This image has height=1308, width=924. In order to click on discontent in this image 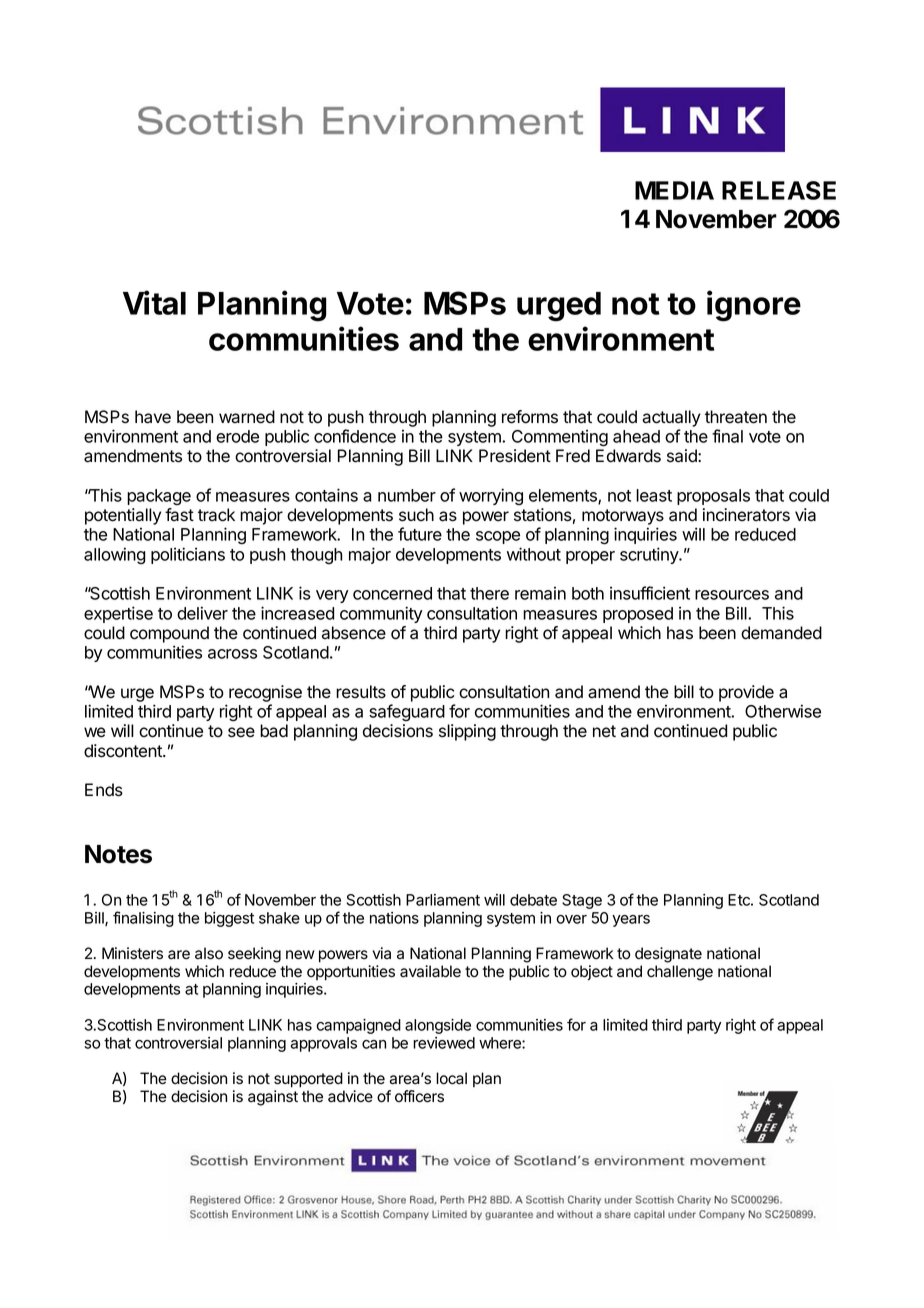, I will do `click(124, 751)`.
